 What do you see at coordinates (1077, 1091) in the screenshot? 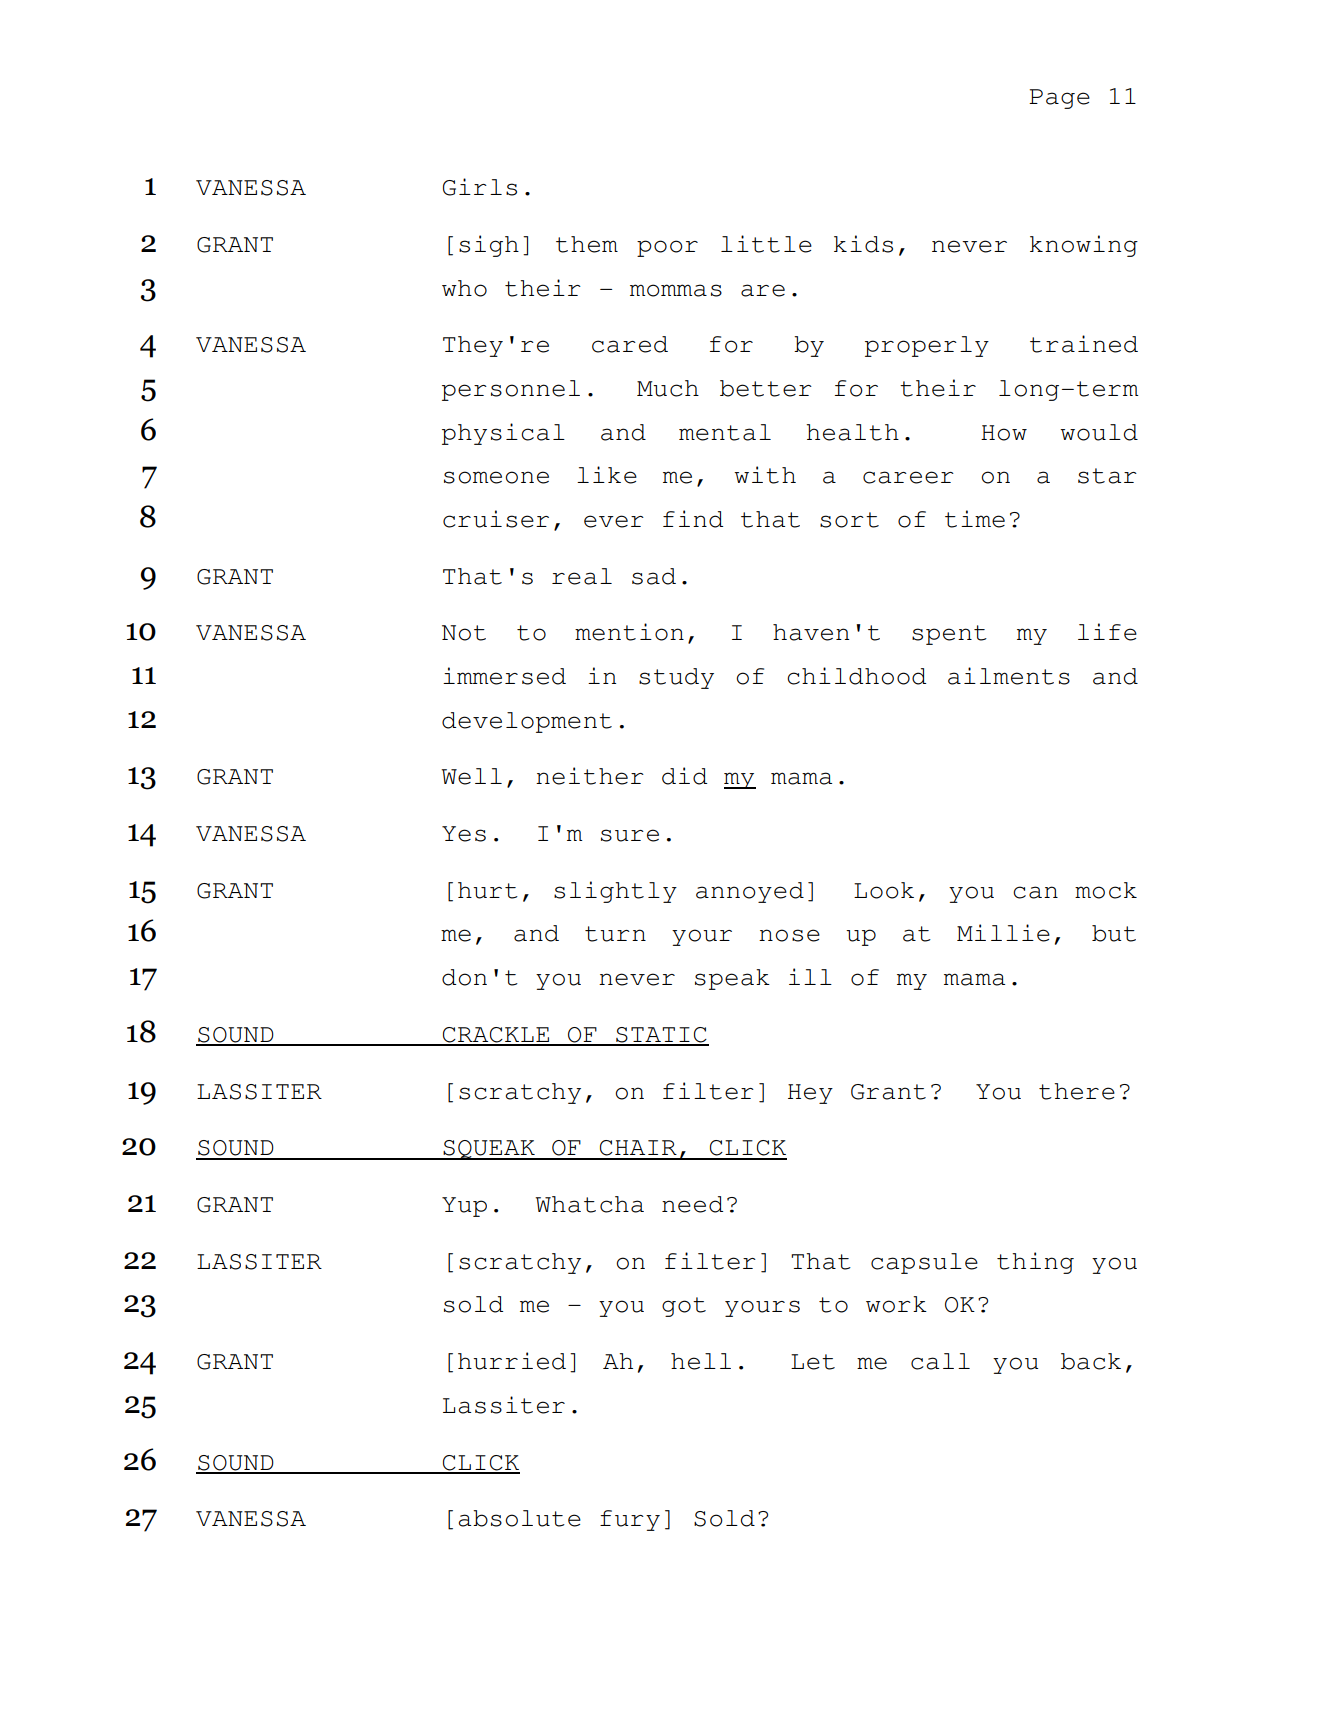
I see `there` at bounding box center [1077, 1091].
